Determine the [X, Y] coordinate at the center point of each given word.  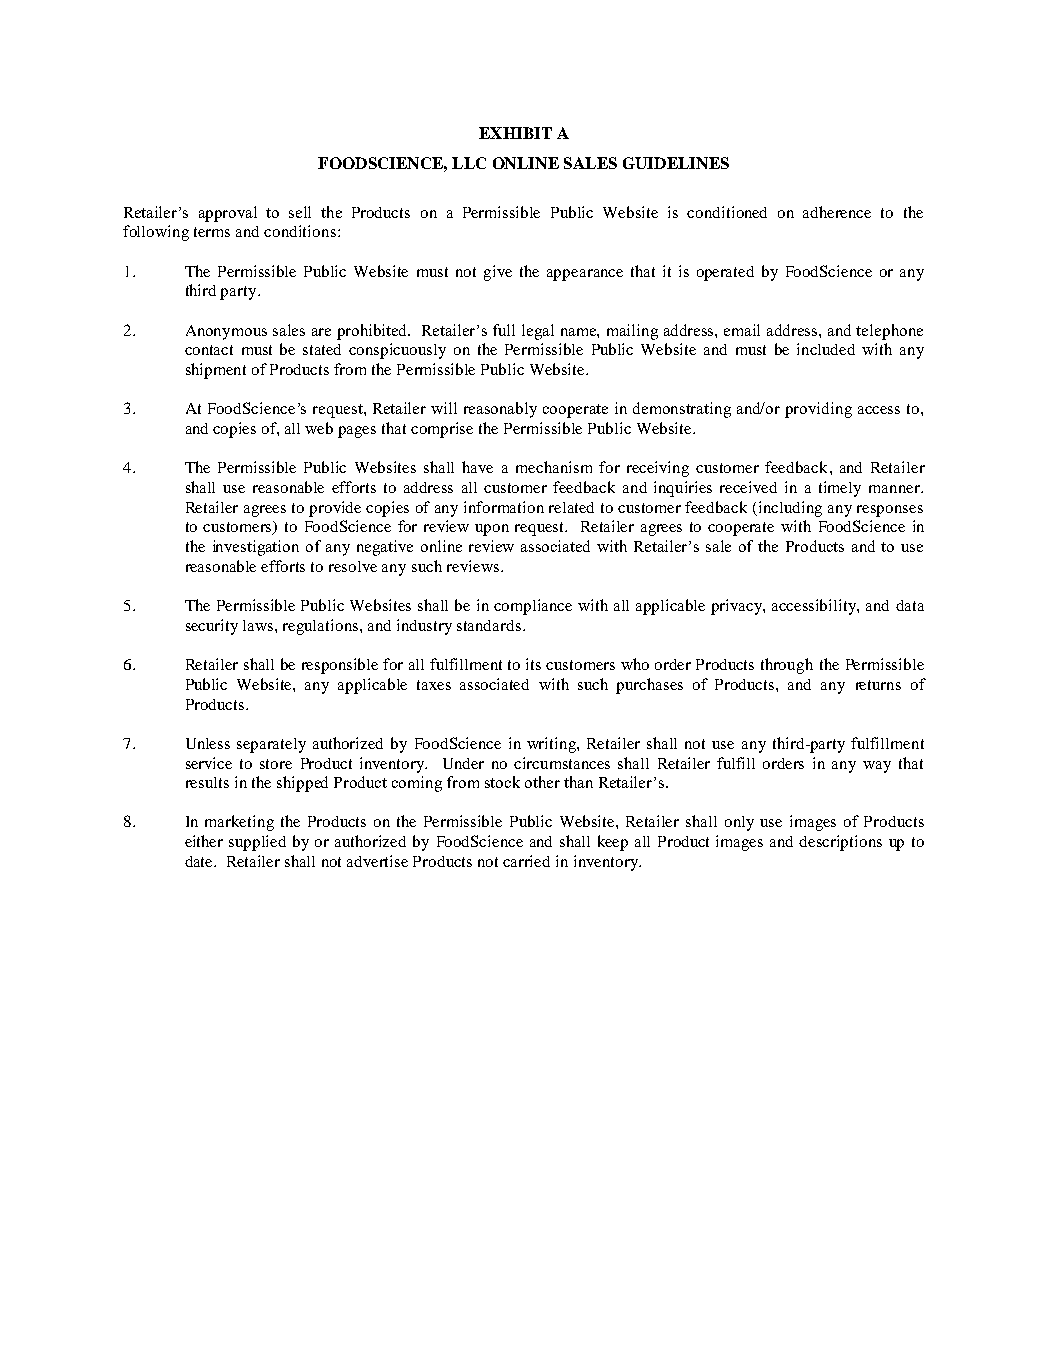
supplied [257, 843]
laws [259, 625]
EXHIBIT [515, 133]
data [910, 605]
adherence [837, 212]
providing [818, 410]
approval [228, 214]
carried [526, 861]
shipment [216, 371]
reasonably [500, 410]
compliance [533, 607]
